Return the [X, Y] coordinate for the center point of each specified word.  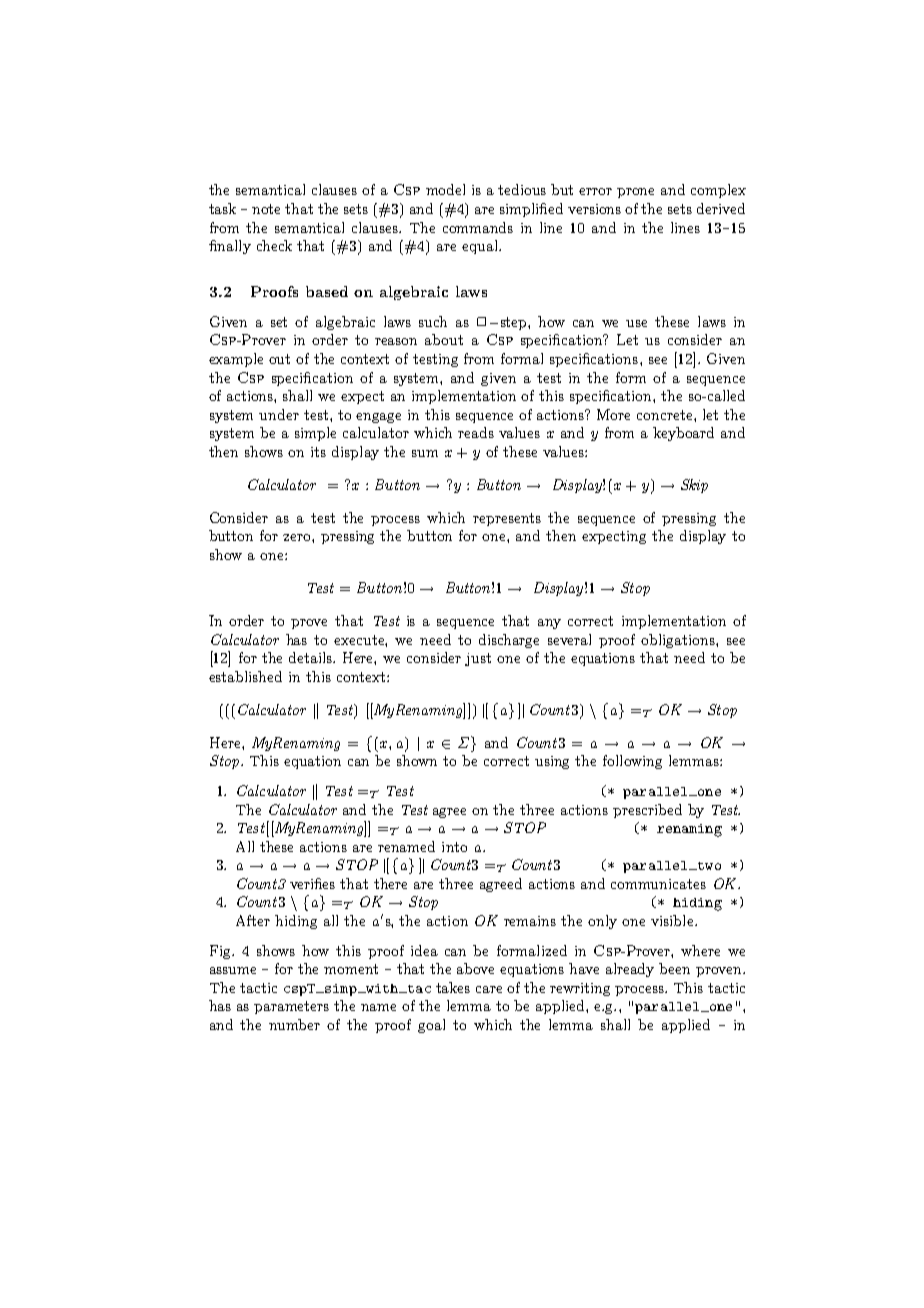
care [489, 989]
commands [478, 227]
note [266, 209]
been [674, 968]
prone [635, 193]
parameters [291, 1007]
